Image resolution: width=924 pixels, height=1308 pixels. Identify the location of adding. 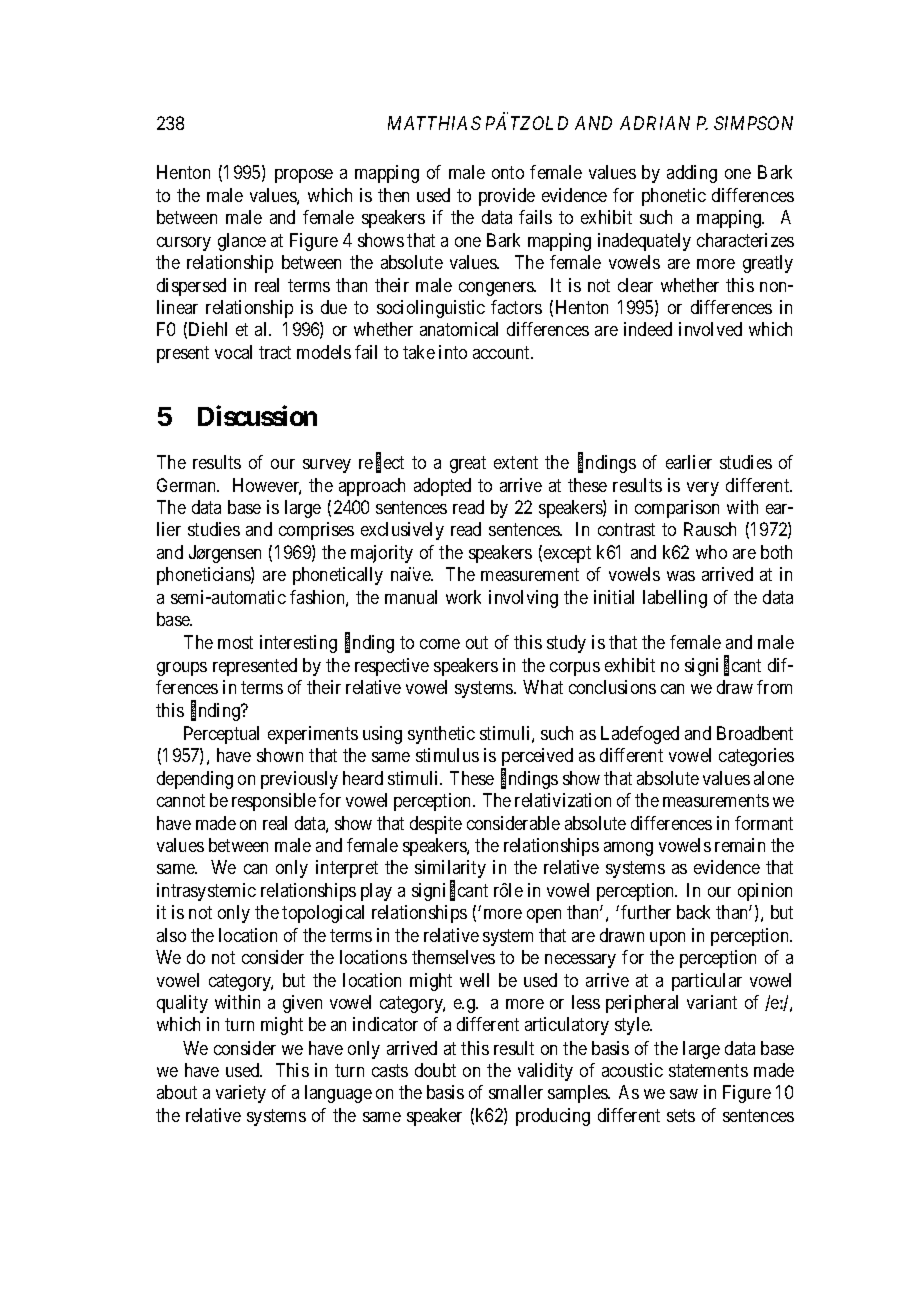
(692, 174).
